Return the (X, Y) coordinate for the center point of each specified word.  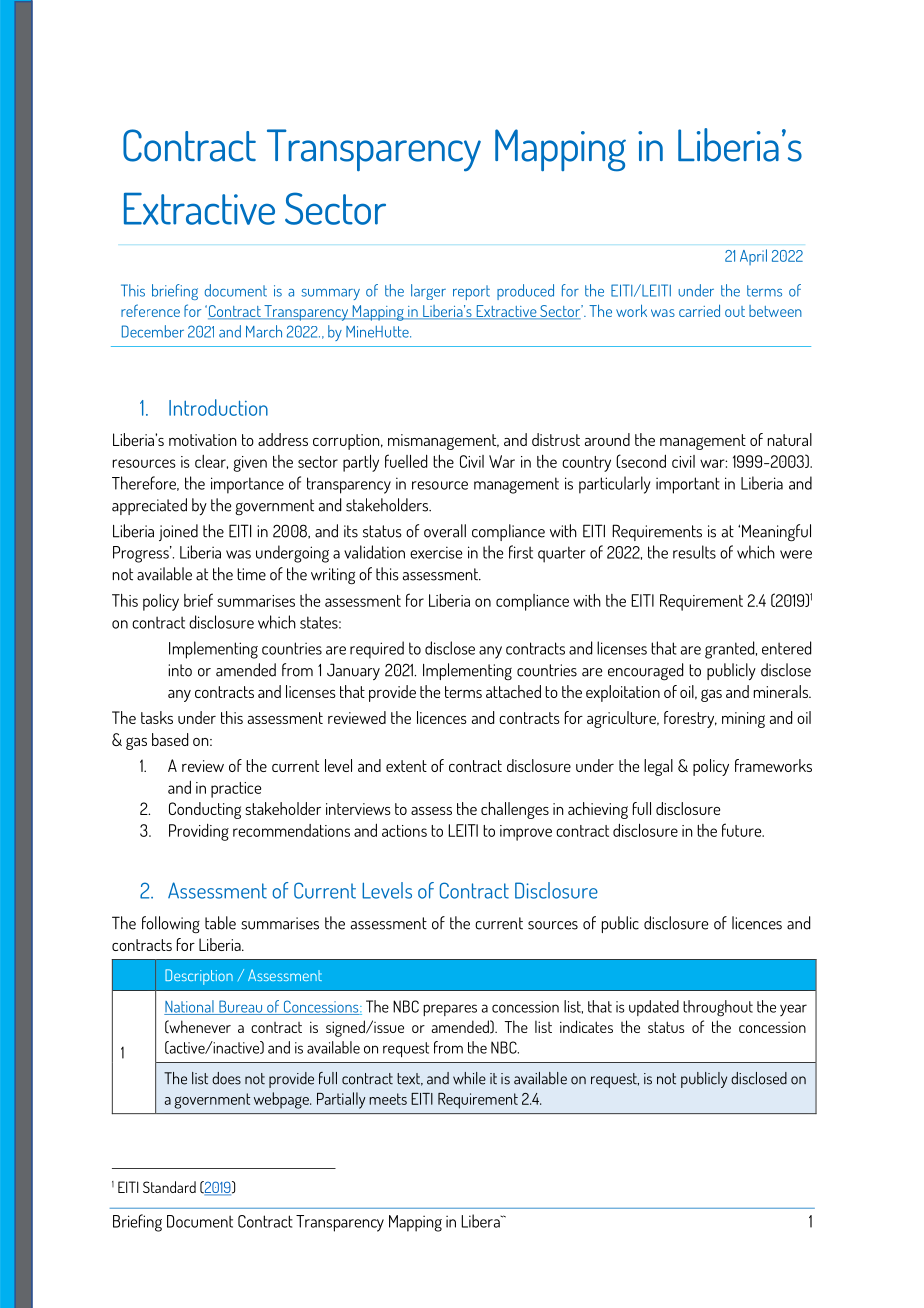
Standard (169, 1187)
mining (743, 720)
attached (513, 691)
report (471, 292)
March (264, 331)
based (170, 739)
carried (699, 310)
